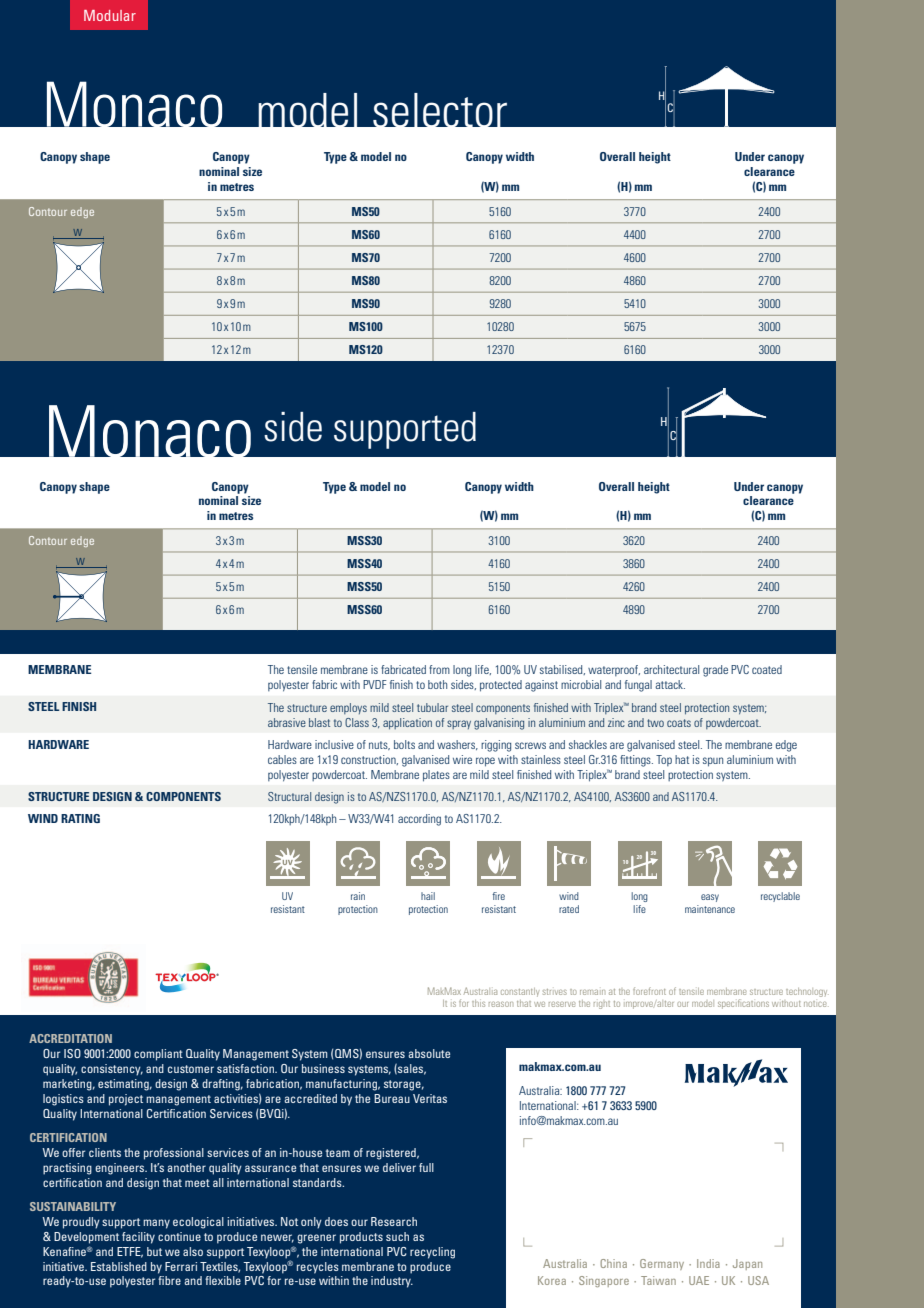 This document has width=924, height=1308. What do you see at coordinates (428, 896) in the document?
I see `hail` at bounding box center [428, 896].
